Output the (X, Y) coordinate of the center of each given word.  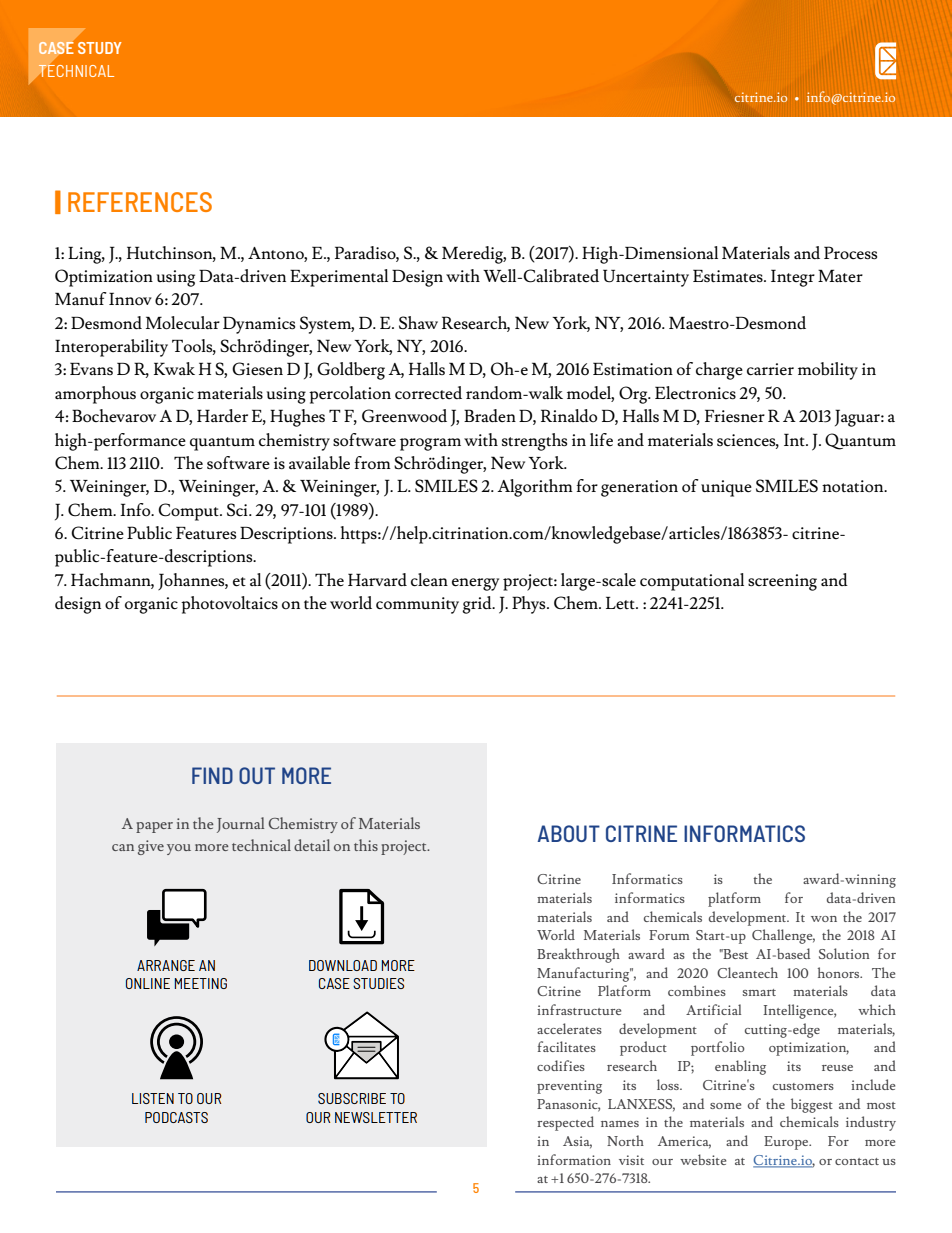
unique (726, 488)
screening (782, 582)
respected (565, 1123)
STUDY (100, 48)
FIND (212, 775)
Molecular (183, 323)
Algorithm (535, 488)
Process (850, 253)
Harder (222, 415)
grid (478, 605)
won (824, 919)
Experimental (339, 278)
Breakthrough (578, 955)
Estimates (729, 275)
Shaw (418, 322)
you (179, 849)
